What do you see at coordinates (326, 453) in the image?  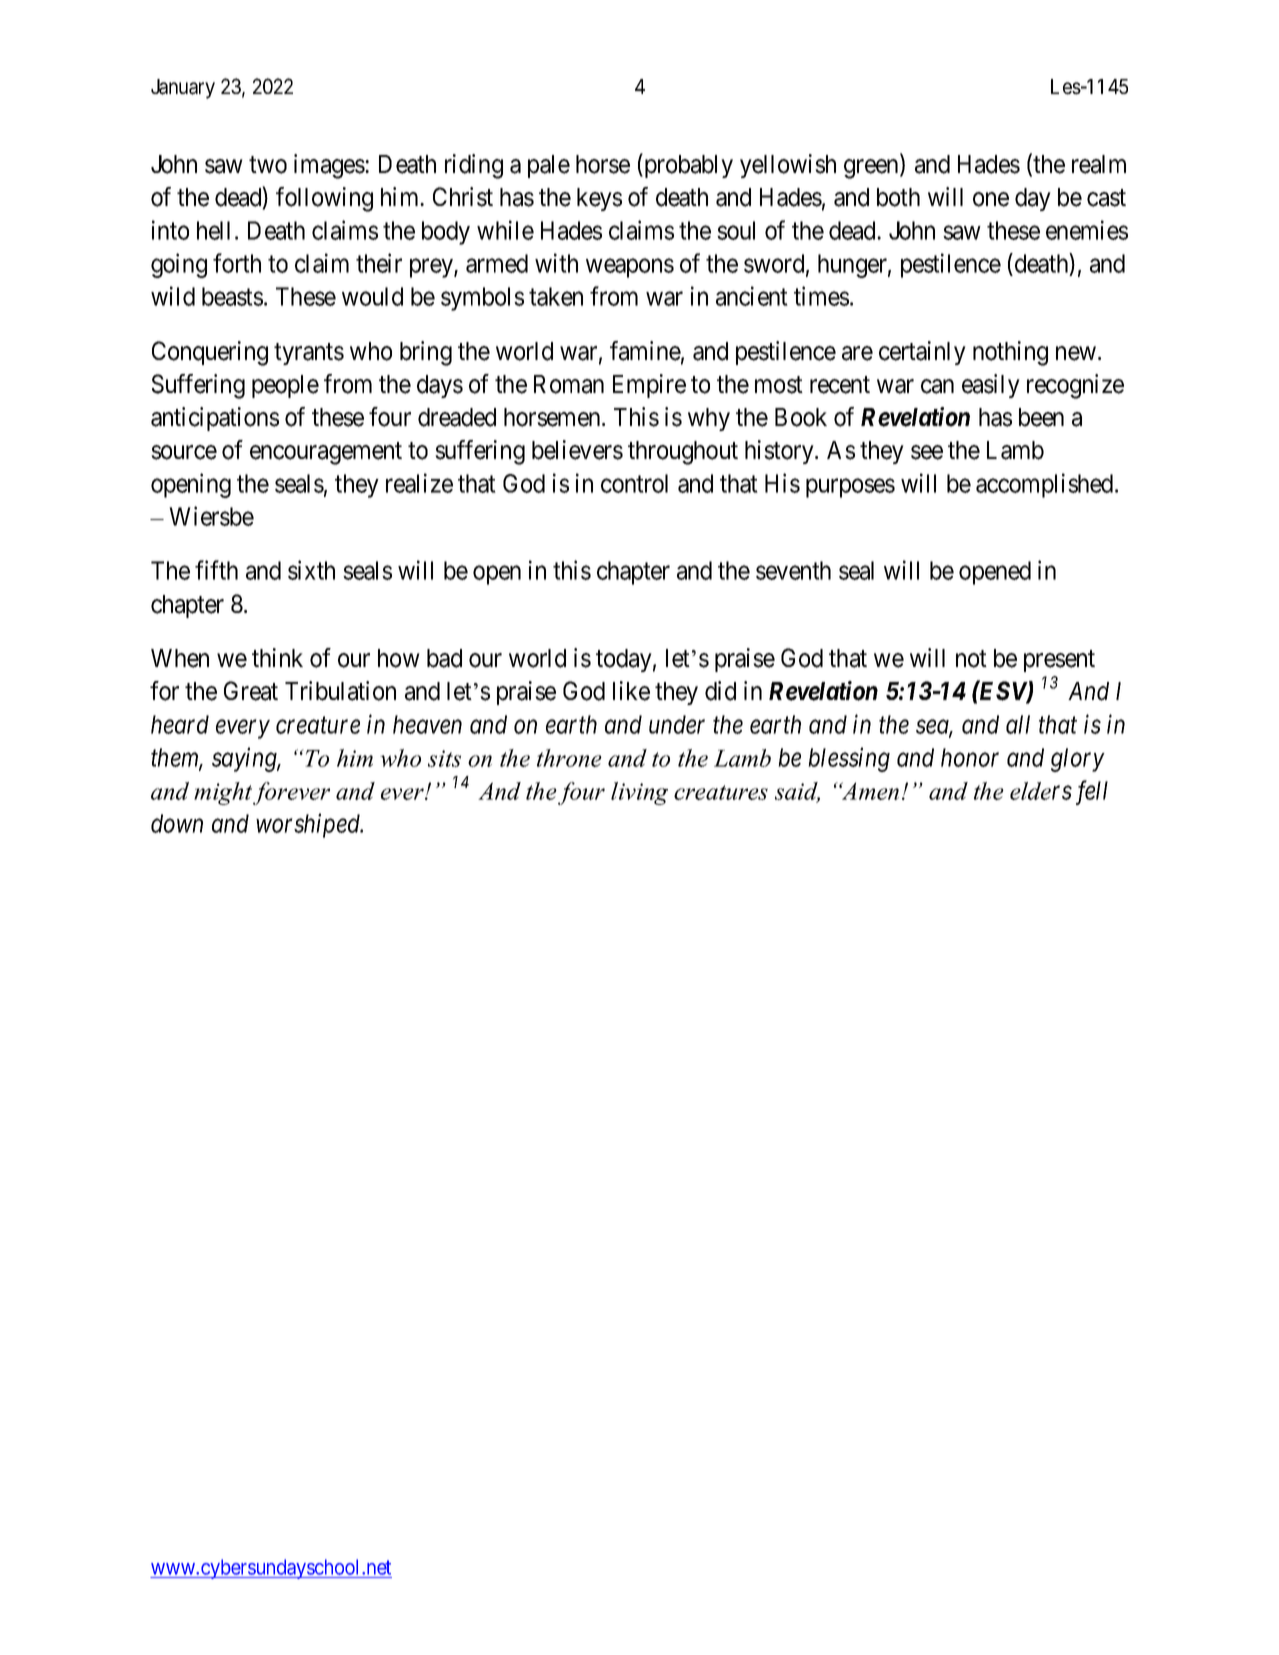 I see `encouragement` at bounding box center [326, 453].
